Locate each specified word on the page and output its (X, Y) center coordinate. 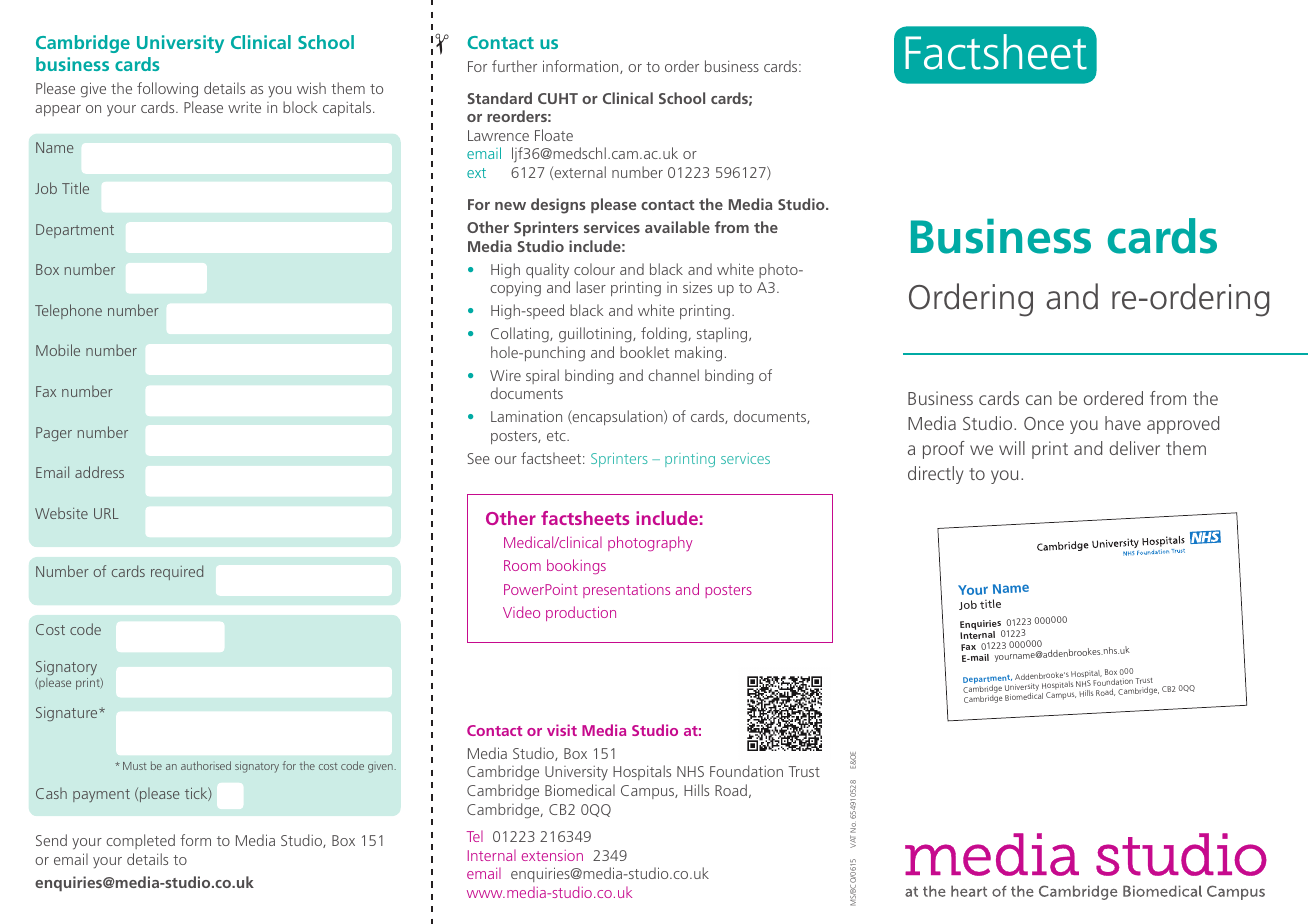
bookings (576, 566)
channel (673, 375)
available (677, 227)
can (1039, 400)
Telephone (68, 311)
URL (106, 513)
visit (562, 730)
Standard (499, 98)
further (514, 66)
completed (140, 841)
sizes (697, 287)
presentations (626, 591)
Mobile (58, 350)
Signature (68, 714)
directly (935, 475)
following (167, 90)
